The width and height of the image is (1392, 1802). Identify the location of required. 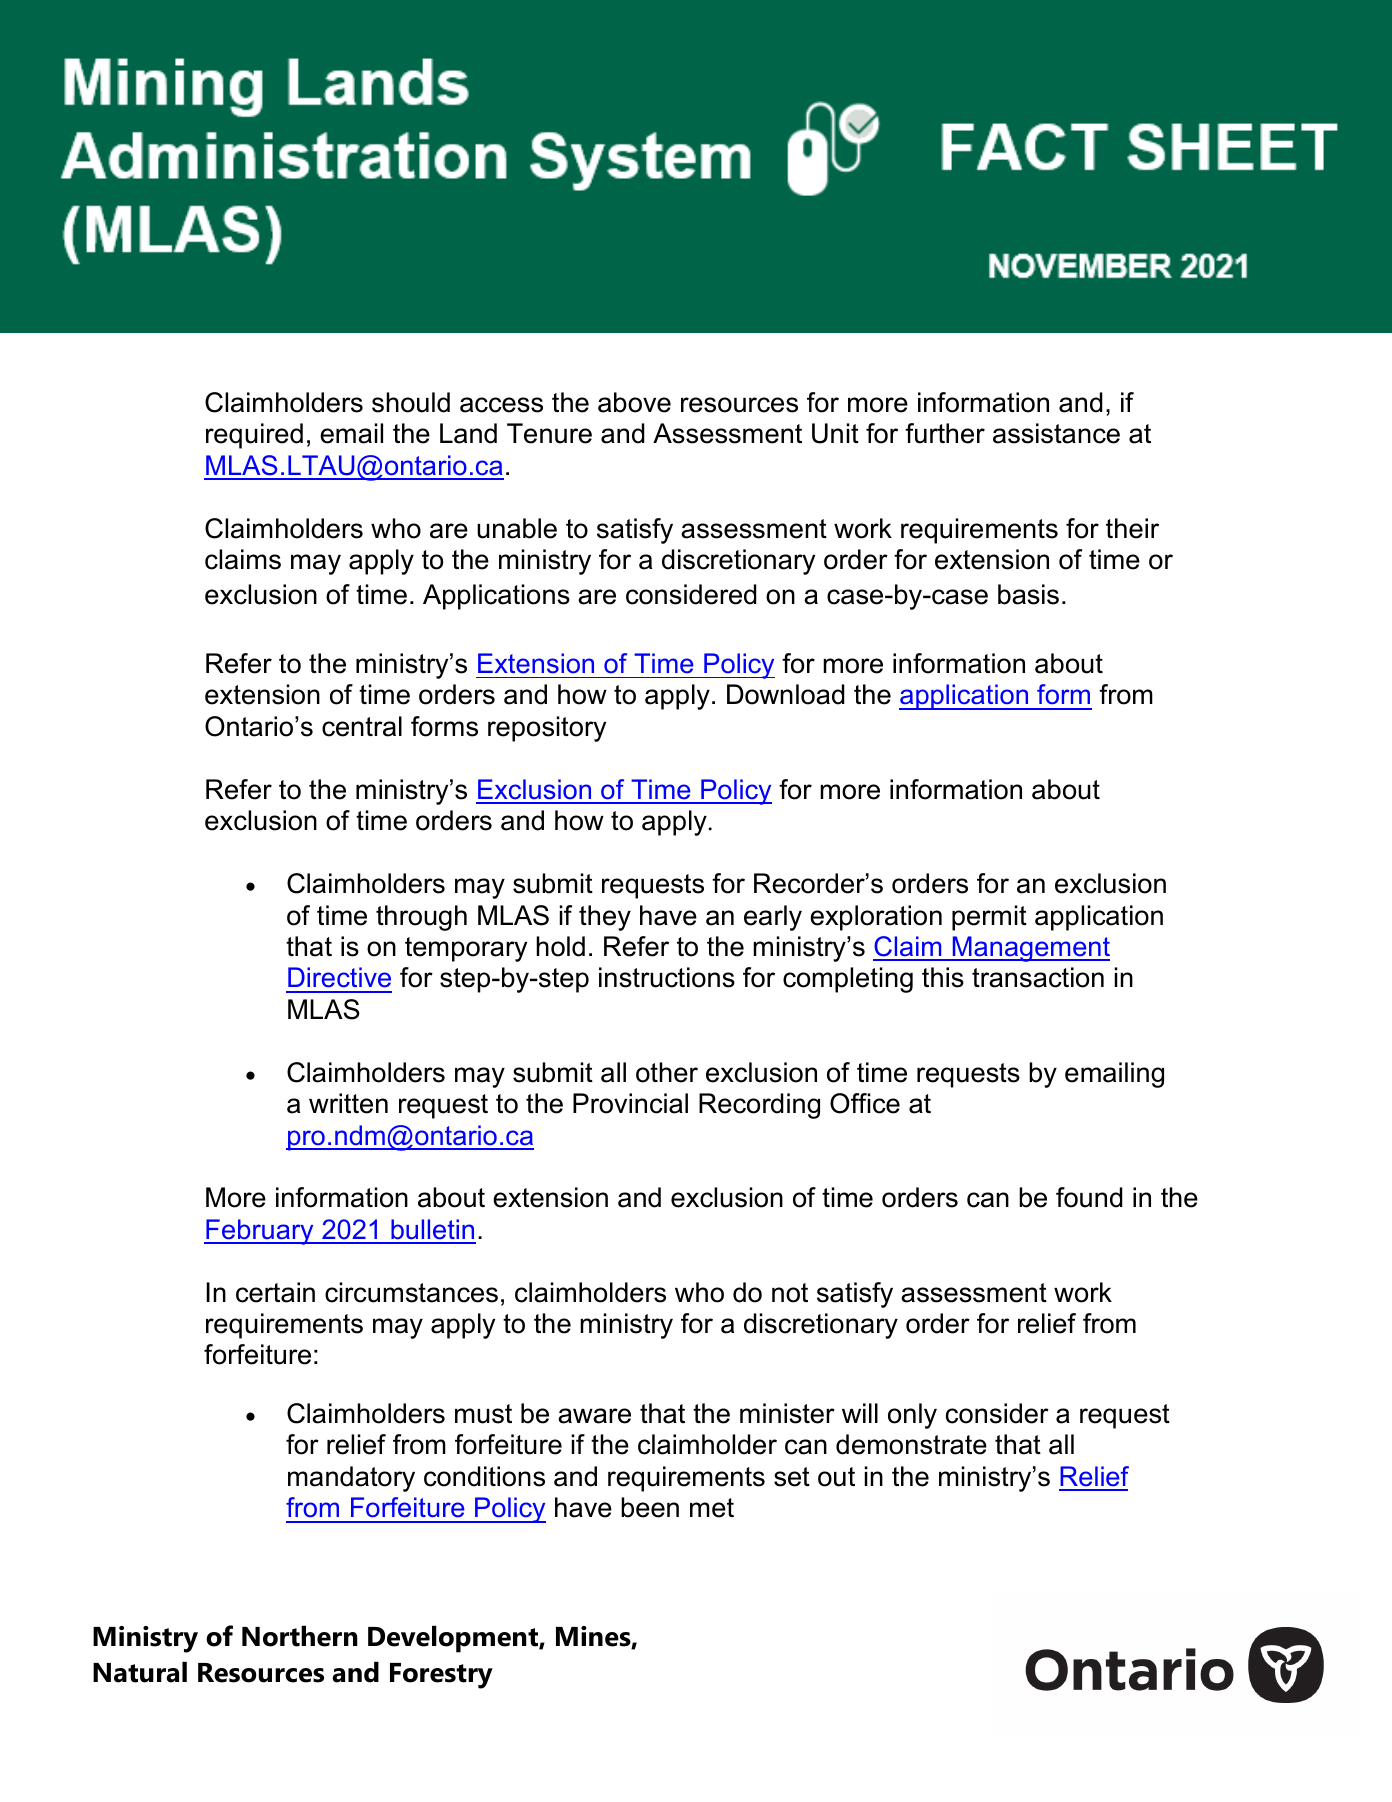
(254, 436).
